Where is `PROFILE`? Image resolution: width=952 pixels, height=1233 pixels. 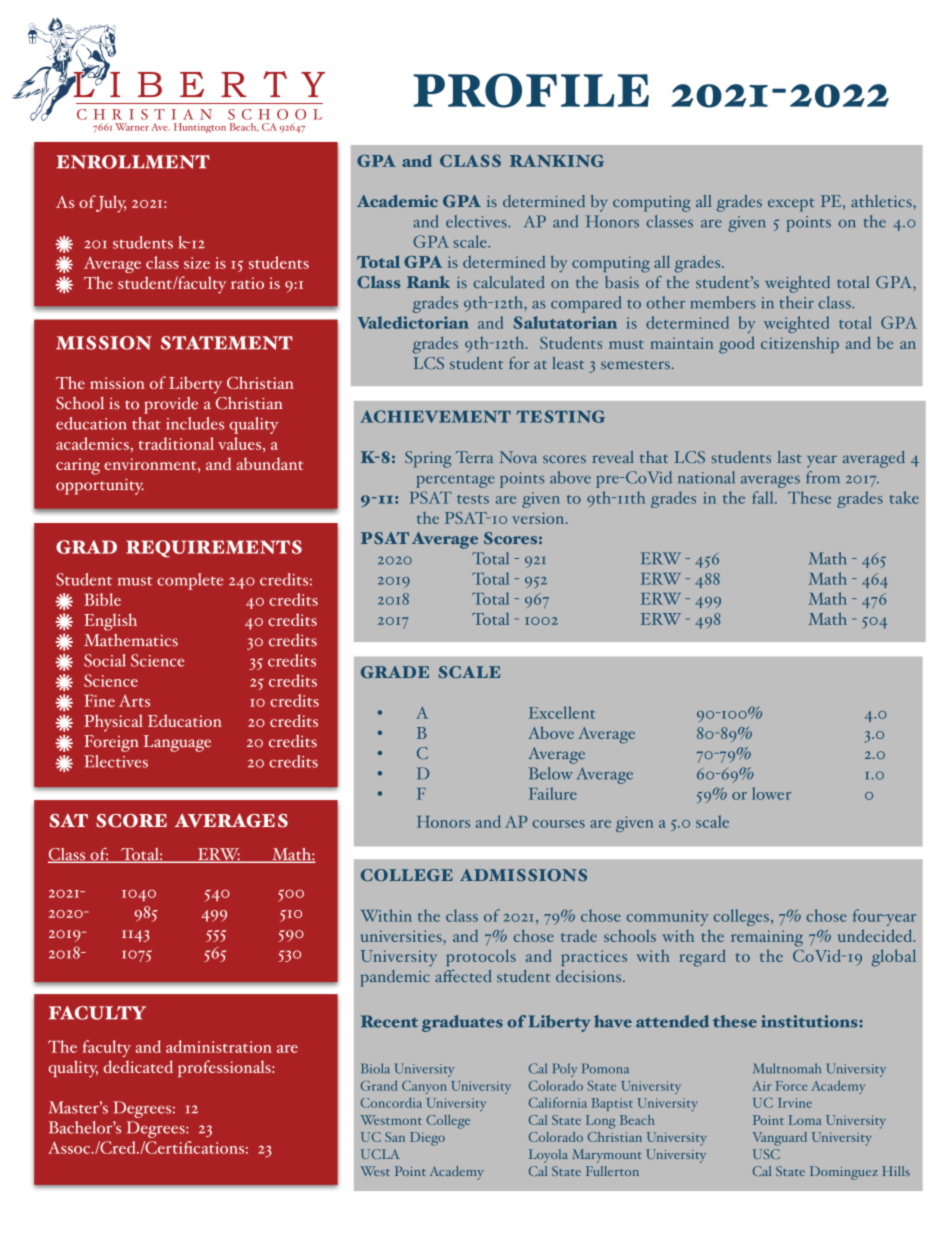 PROFILE is located at coordinates (531, 90).
